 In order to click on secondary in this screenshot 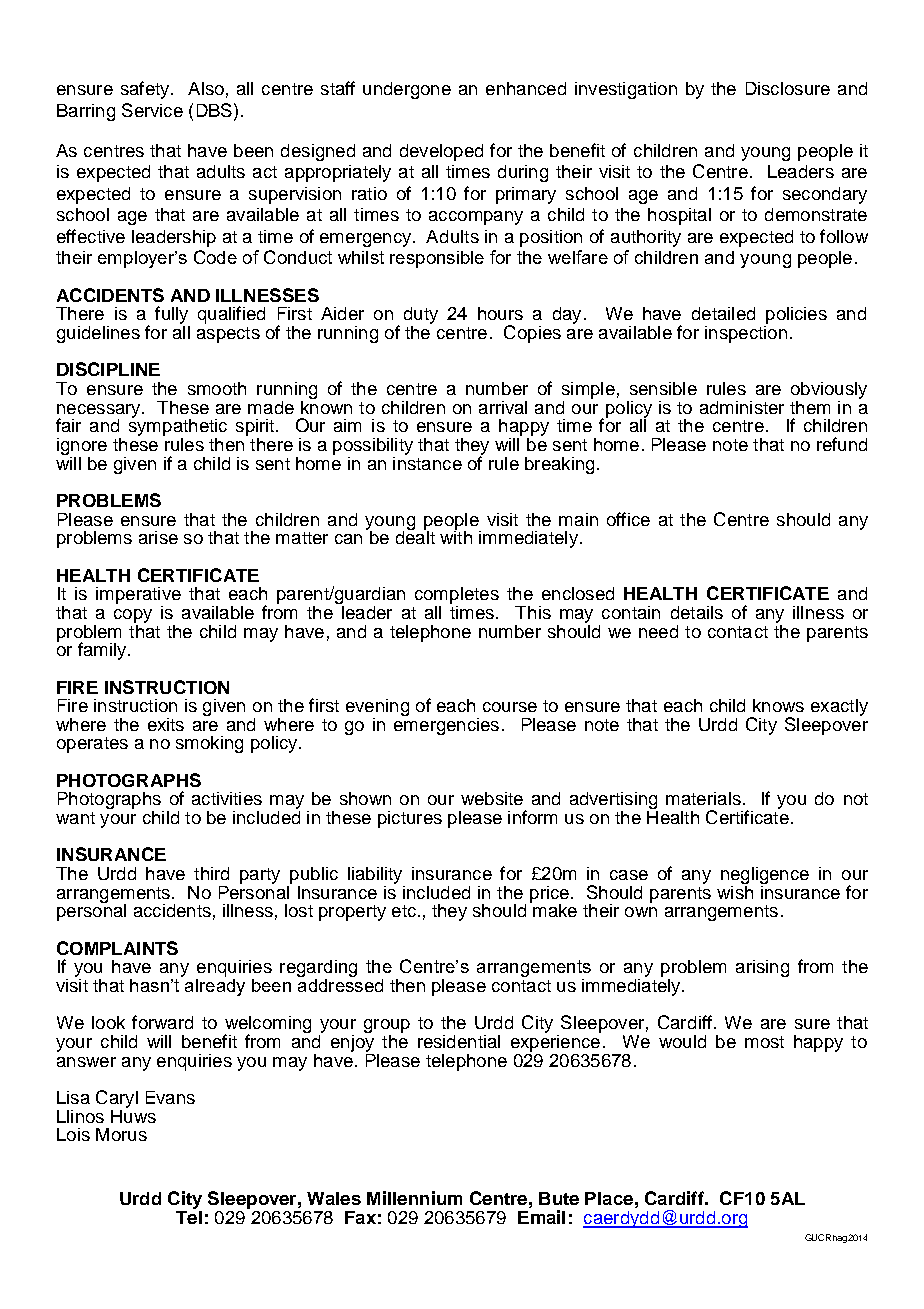, I will do `click(825, 195)`.
